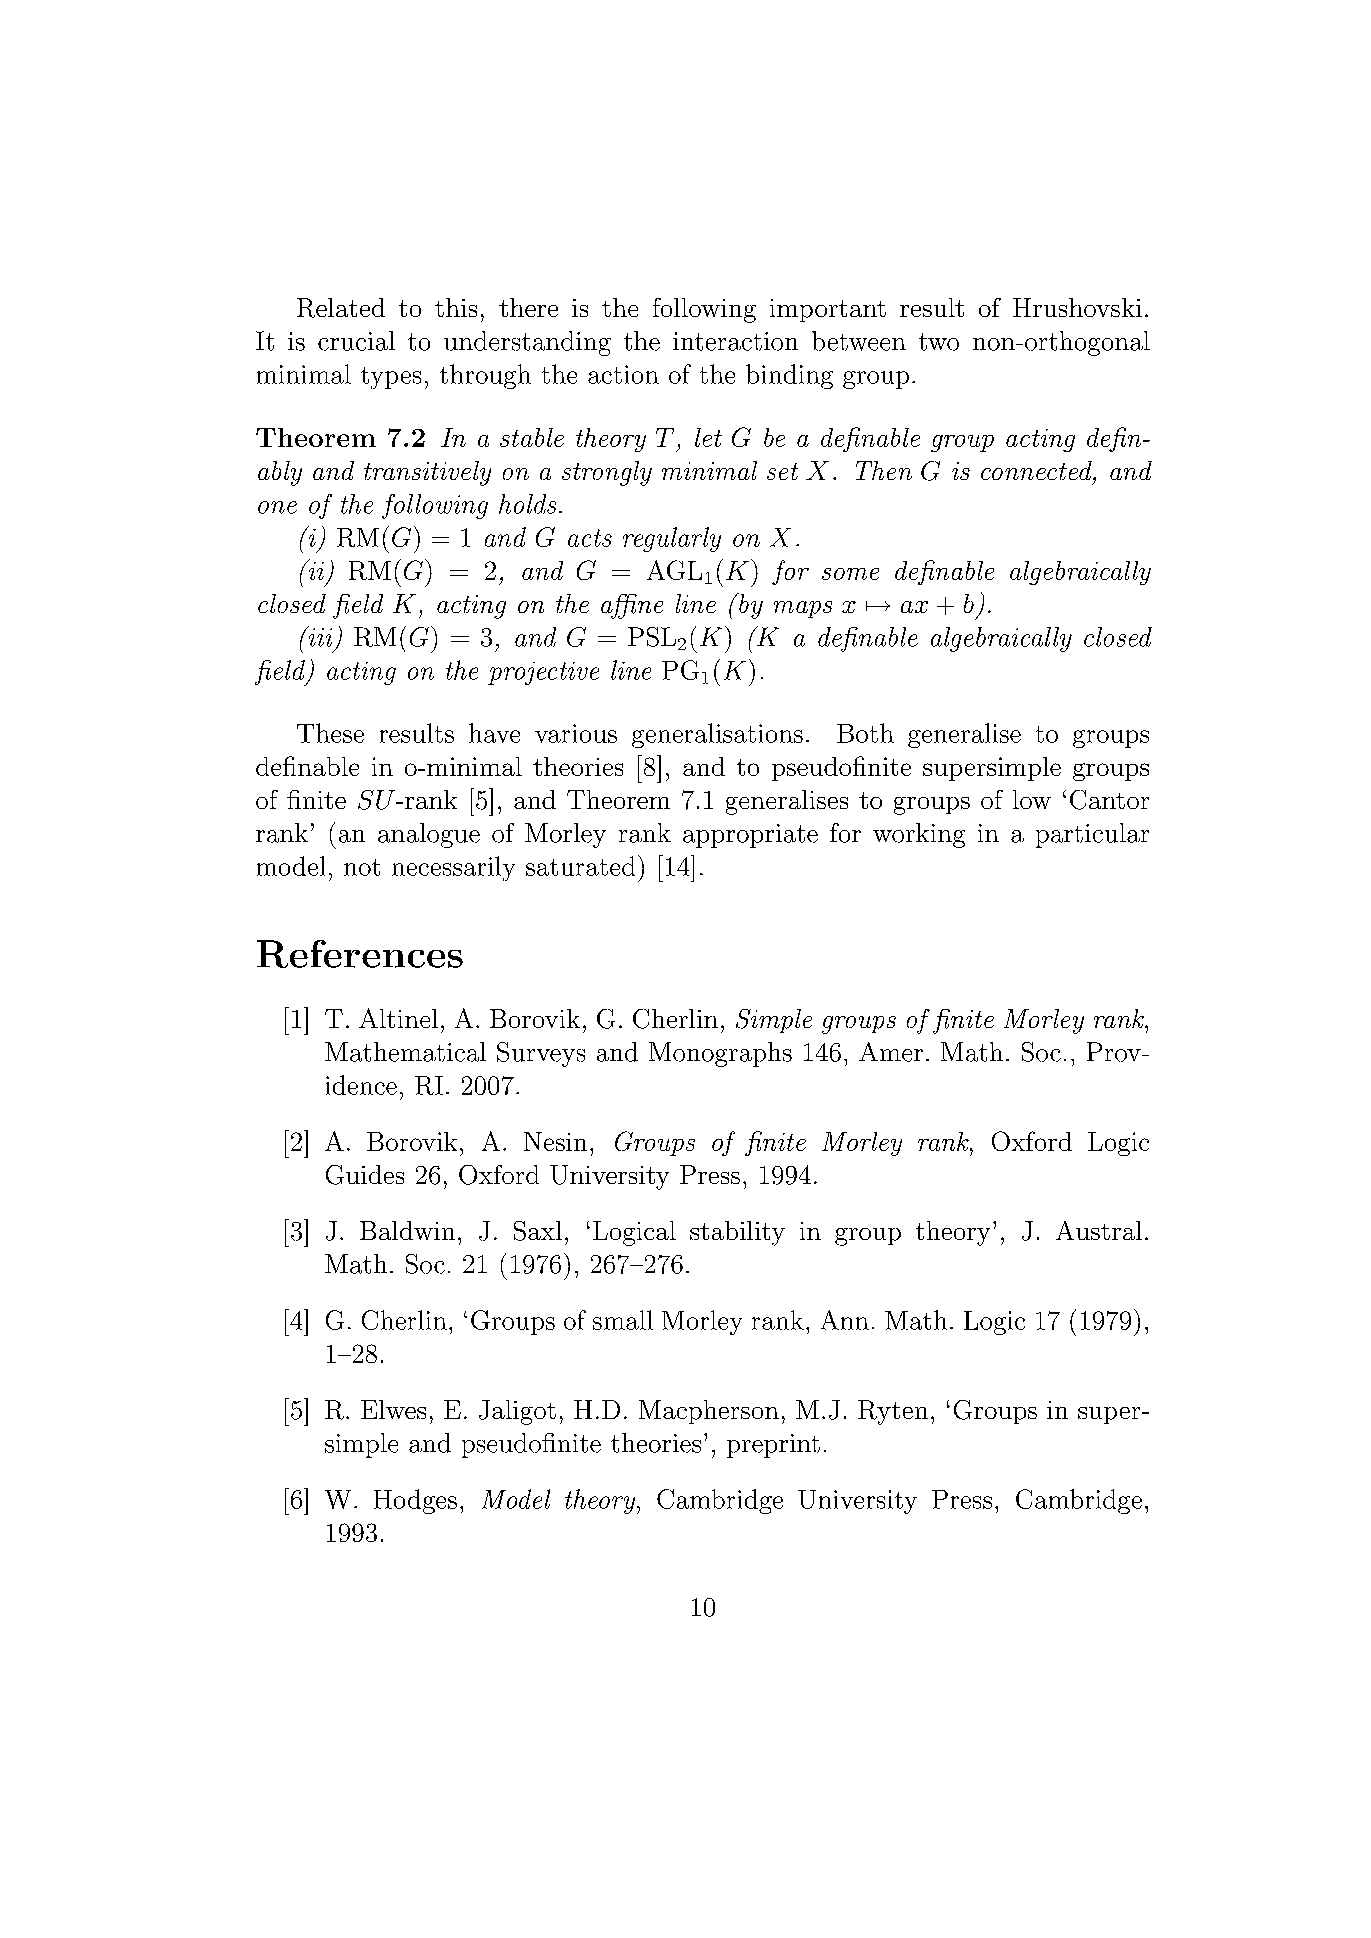  What do you see at coordinates (415, 1501) in the screenshot?
I see `Hodges` at bounding box center [415, 1501].
